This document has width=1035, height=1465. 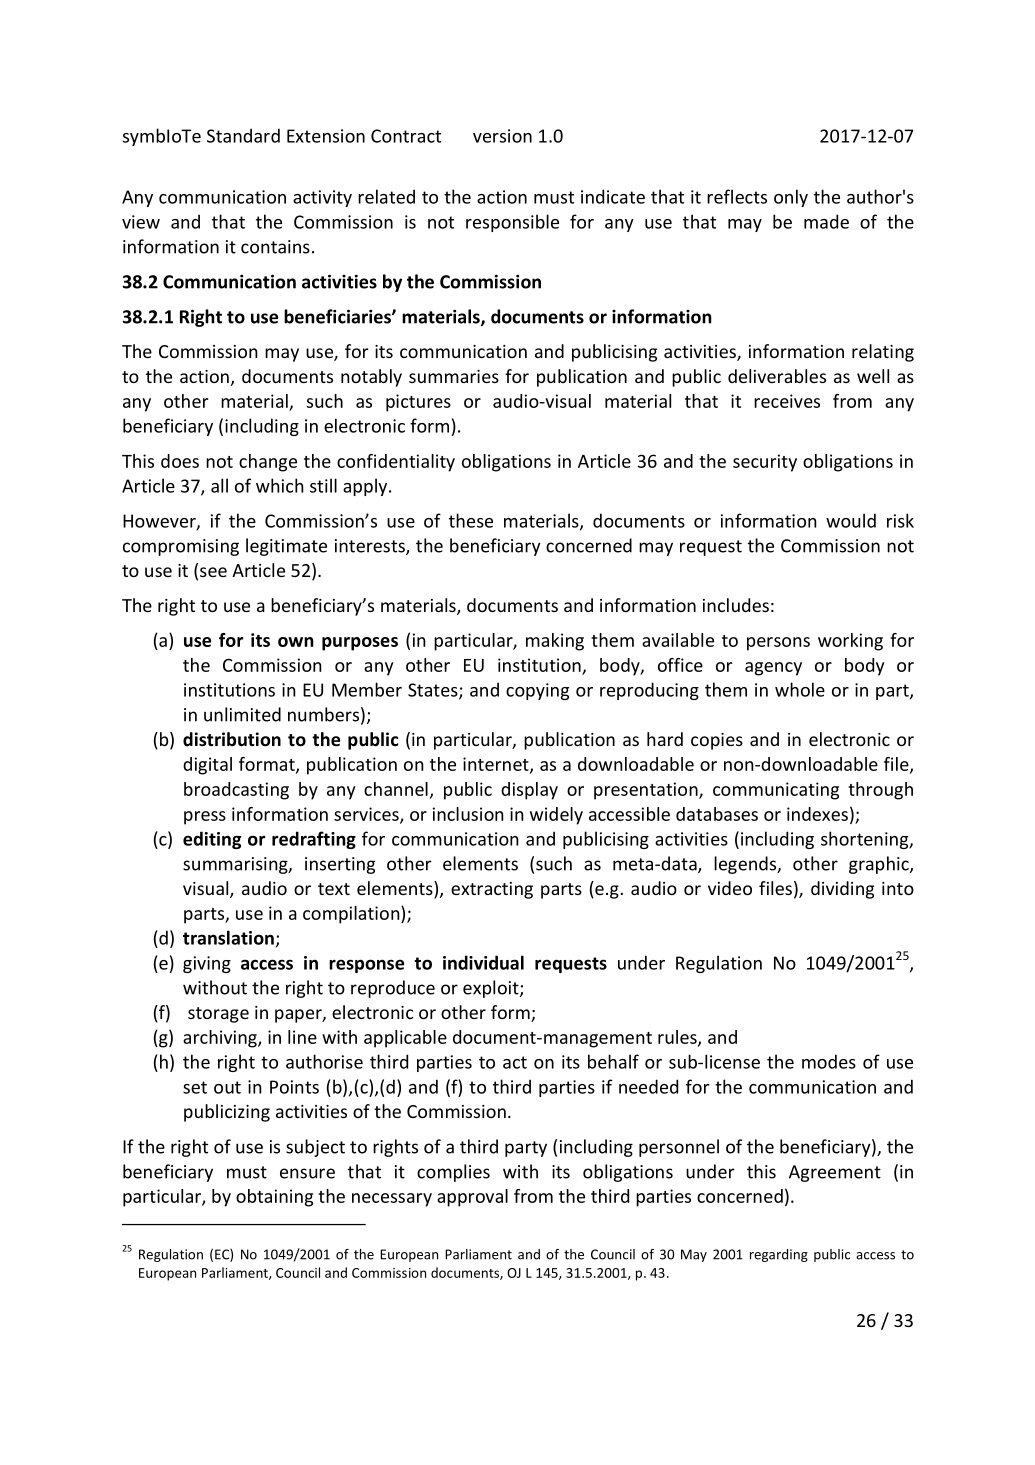 I want to click on copying, so click(x=537, y=691).
